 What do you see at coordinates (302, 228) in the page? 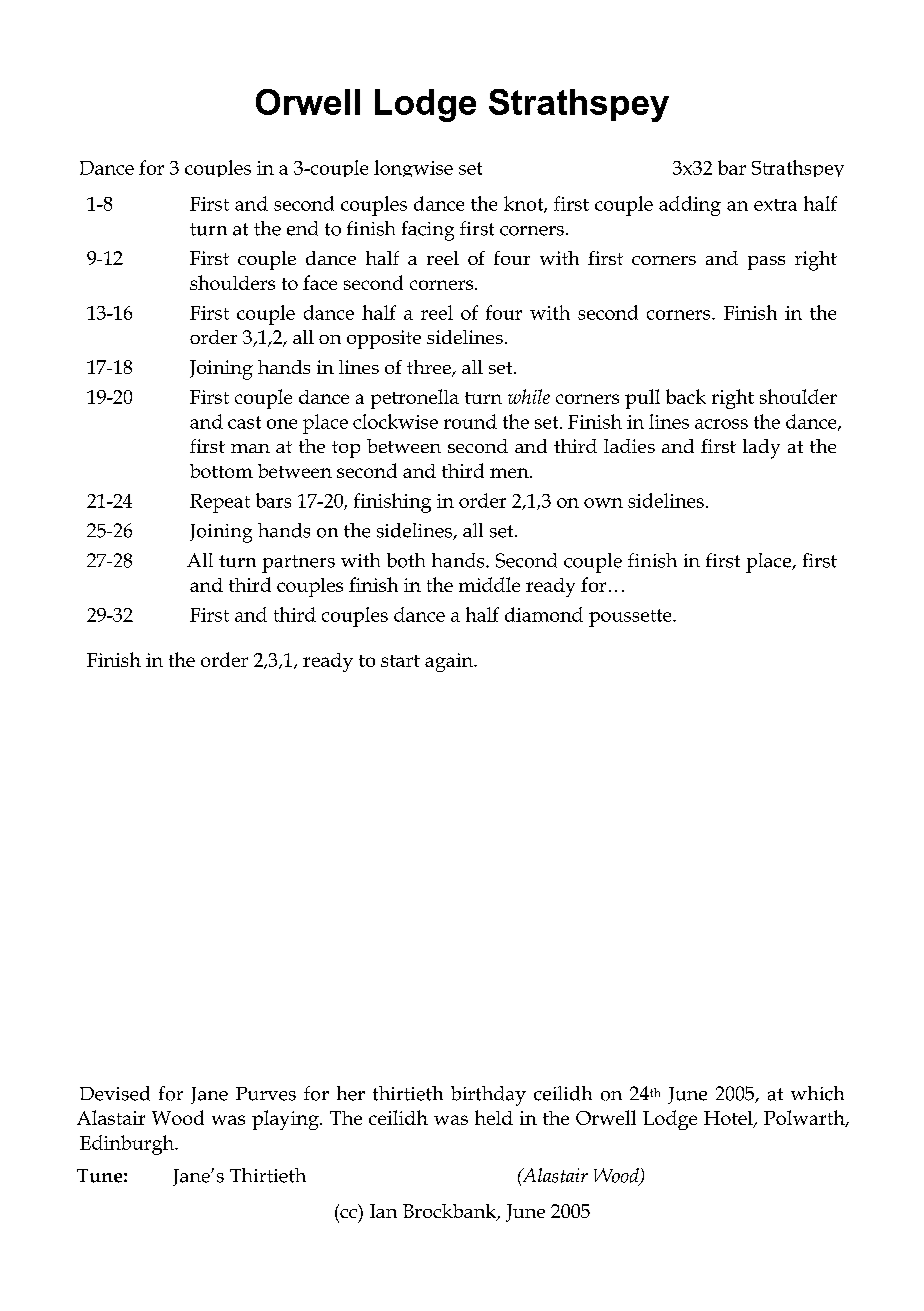
I see `end` at bounding box center [302, 228].
